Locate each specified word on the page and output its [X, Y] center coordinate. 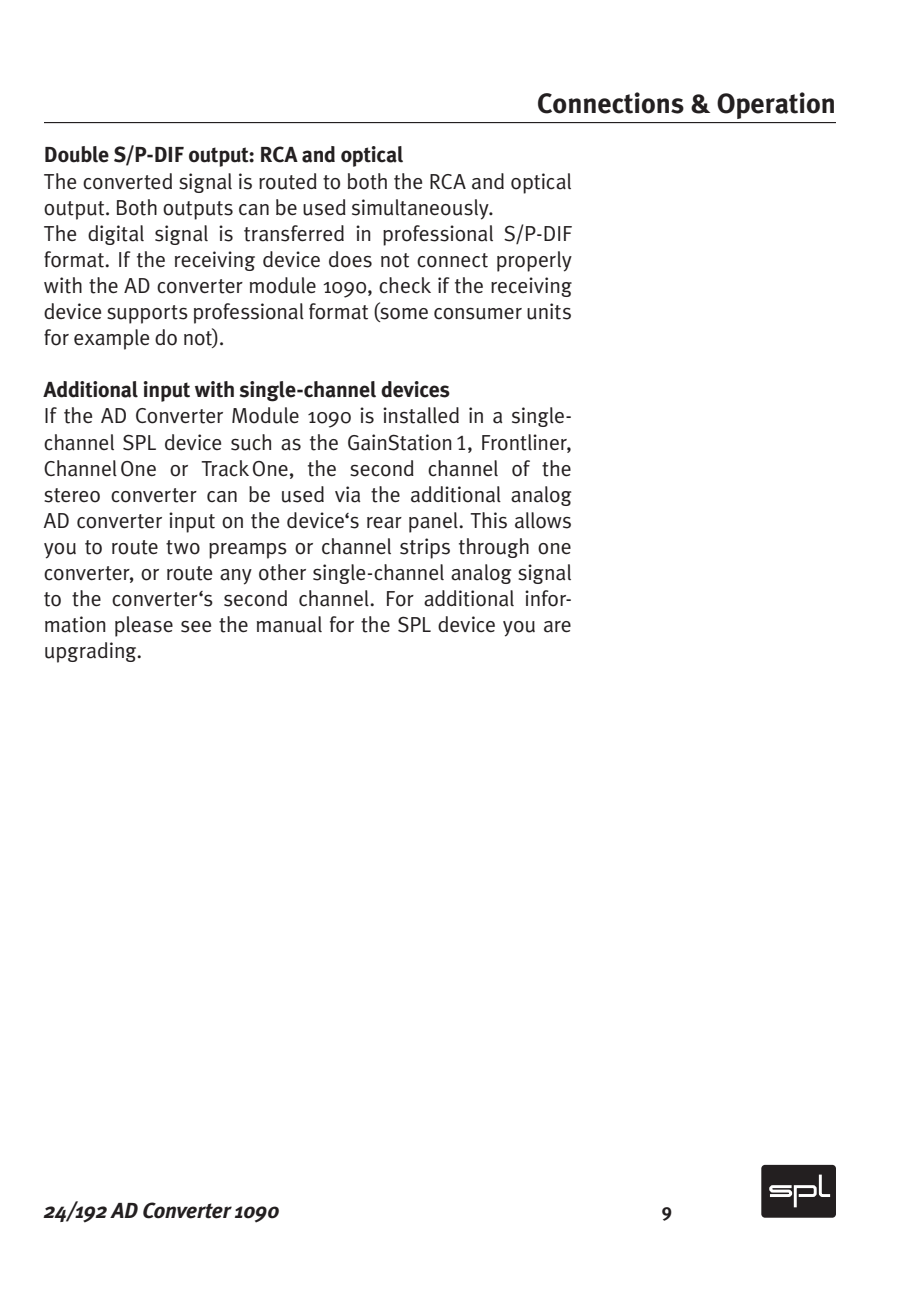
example [111, 339]
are [557, 627]
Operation [775, 105]
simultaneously [421, 209]
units [549, 311]
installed [421, 415]
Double [77, 154]
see [196, 626]
